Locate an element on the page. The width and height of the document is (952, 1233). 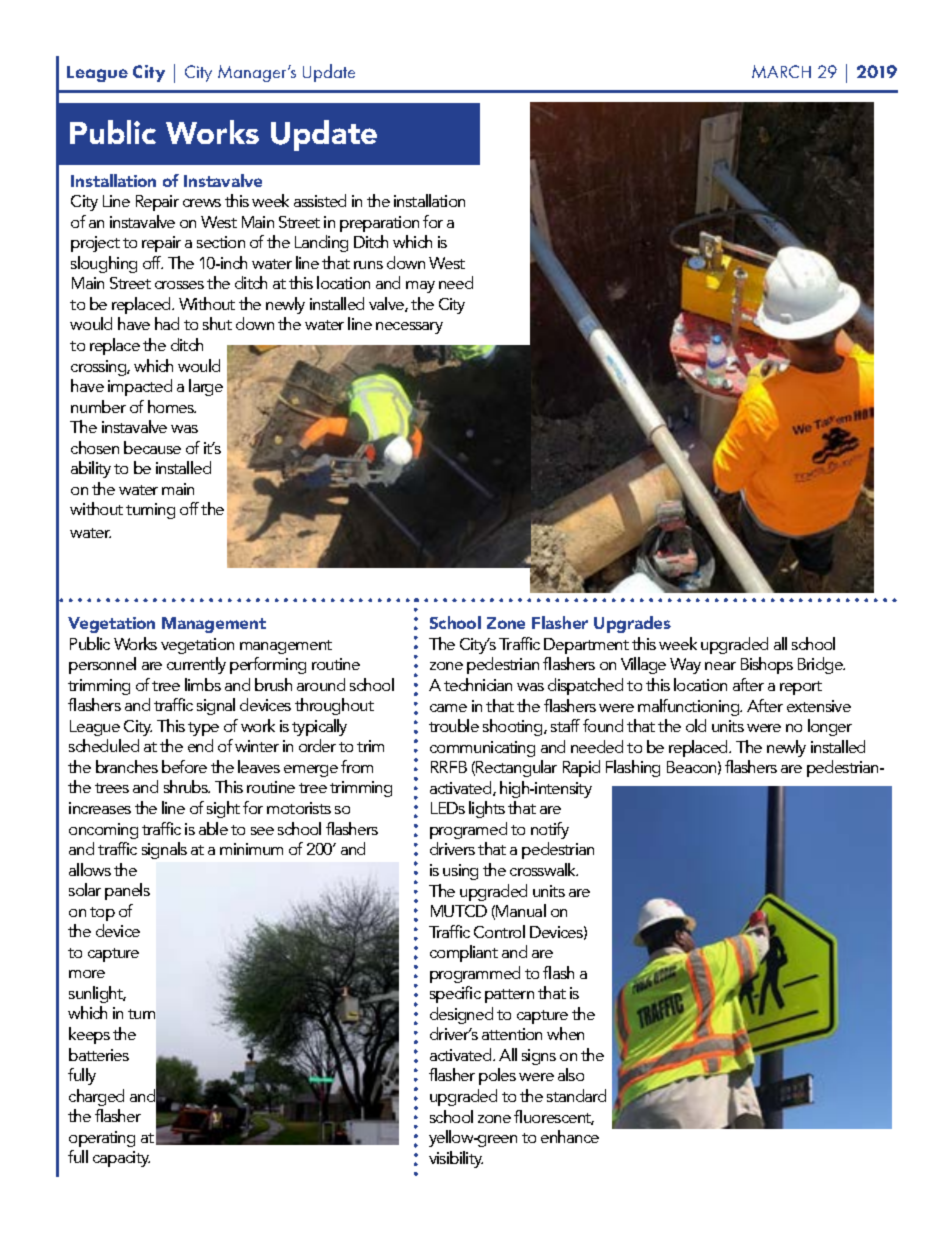
MARCH is located at coordinates (781, 71).
